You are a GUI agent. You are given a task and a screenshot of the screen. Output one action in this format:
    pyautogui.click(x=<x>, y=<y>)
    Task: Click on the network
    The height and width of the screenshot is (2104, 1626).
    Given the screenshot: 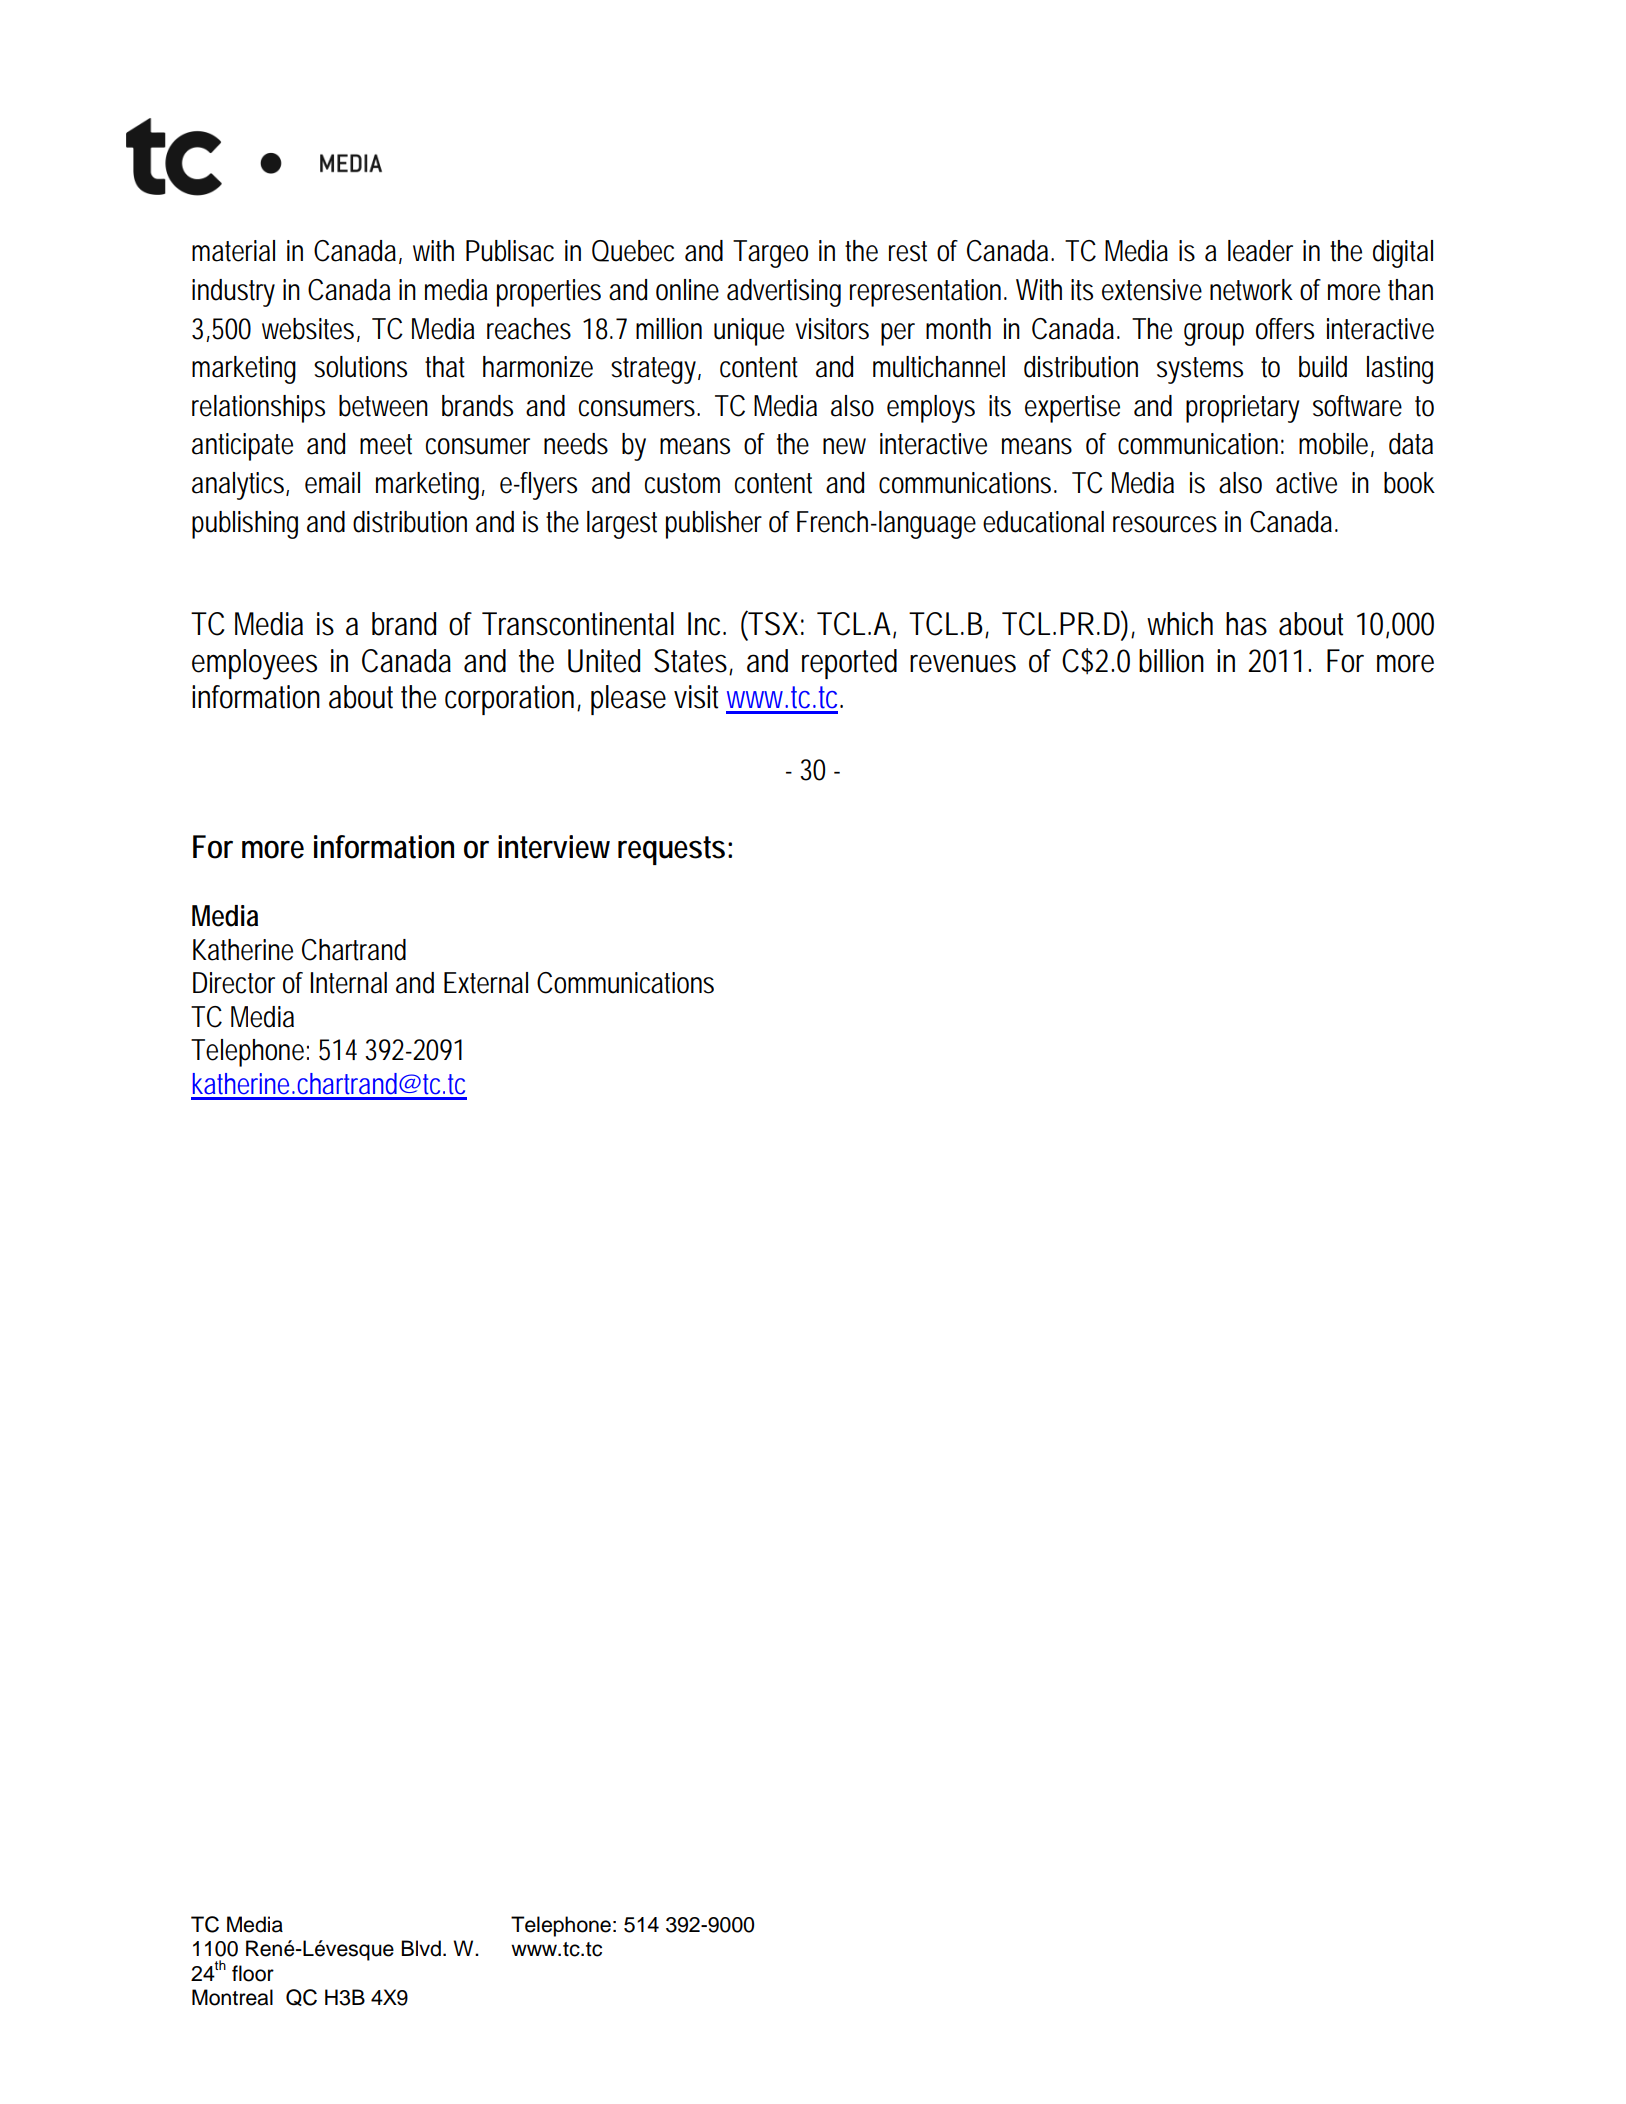 What is the action you would take?
    pyautogui.click(x=1251, y=290)
